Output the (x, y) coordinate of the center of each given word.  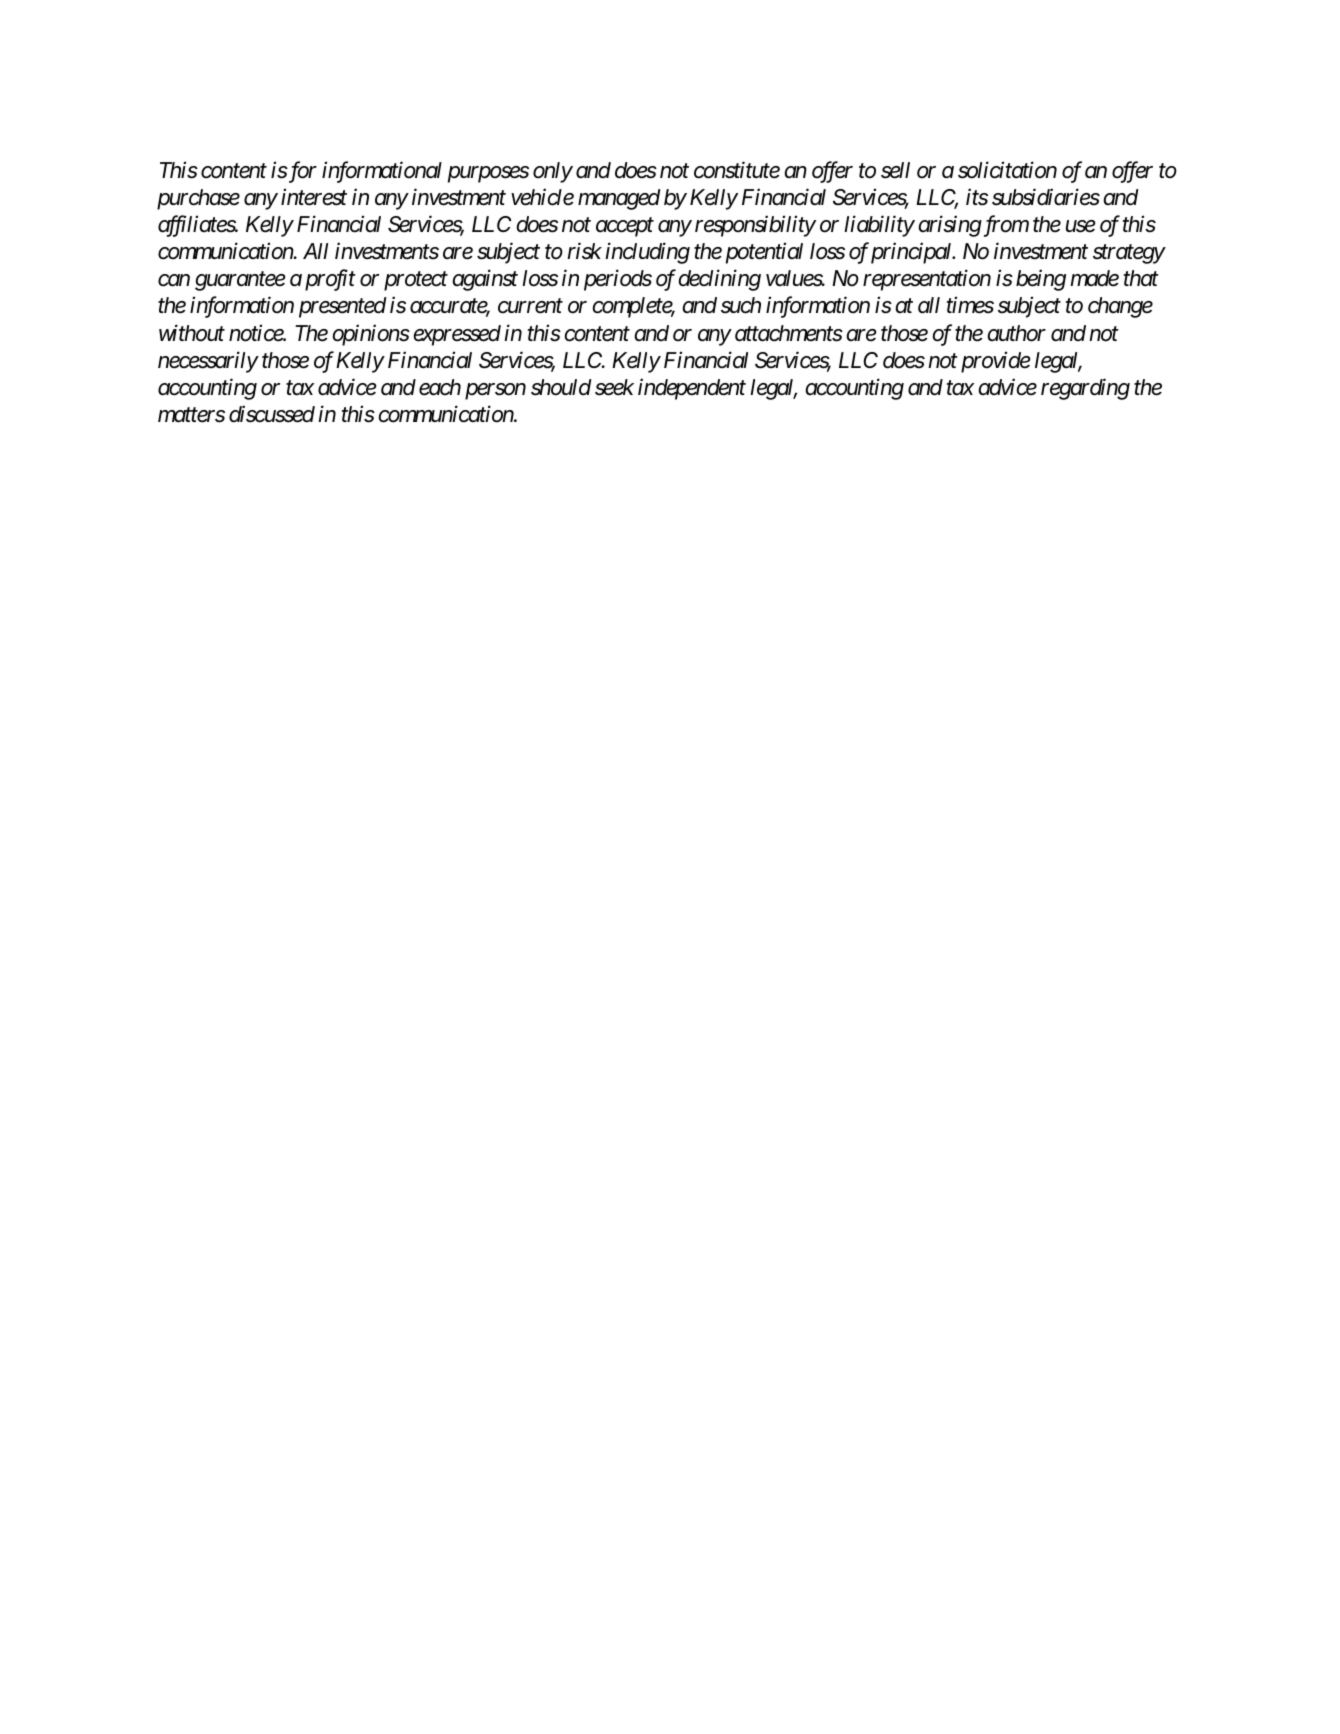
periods (618, 280)
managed (619, 199)
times (970, 305)
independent (692, 389)
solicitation (1007, 170)
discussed (272, 414)
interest (314, 197)
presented (343, 307)
